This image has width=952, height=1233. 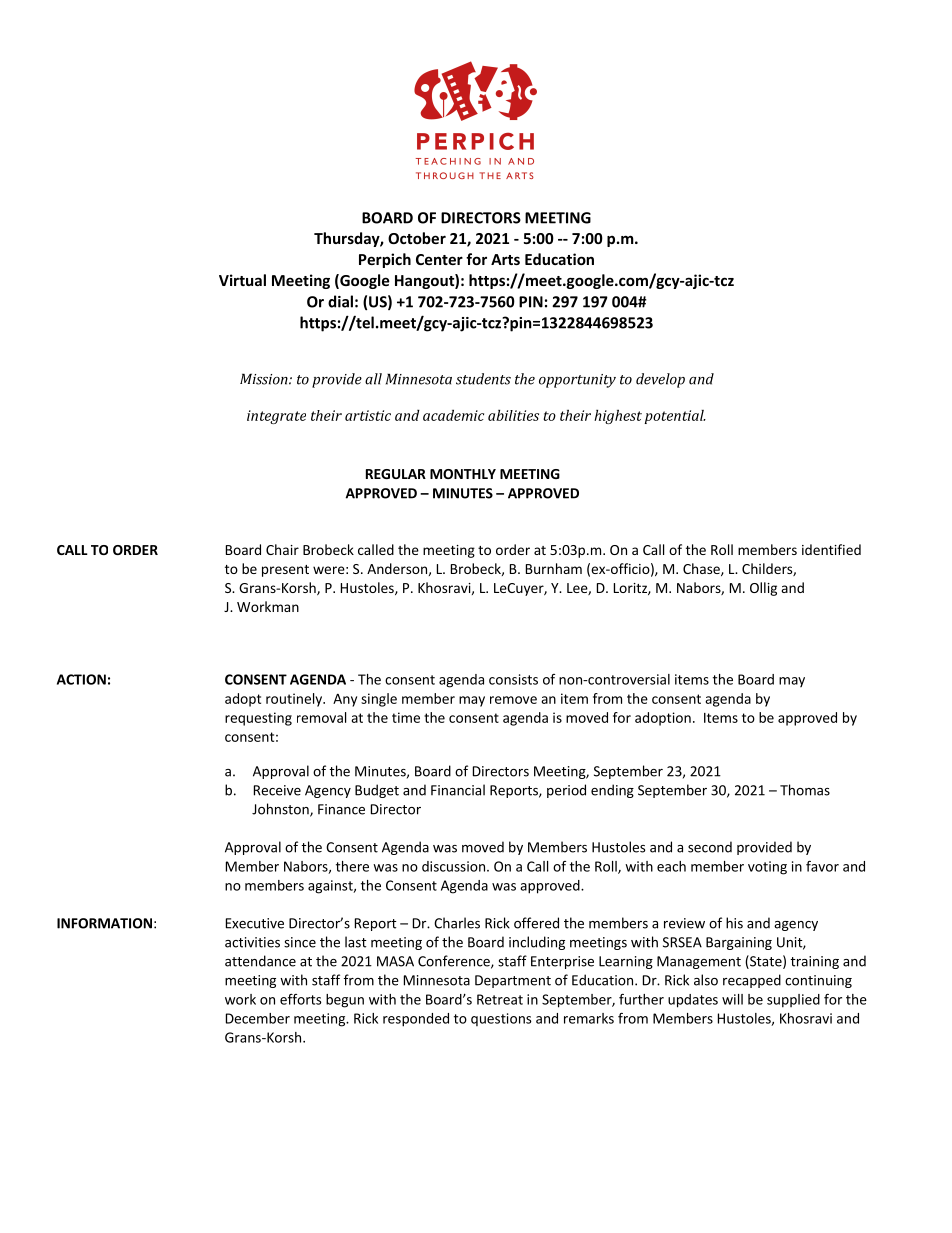 I want to click on Chair, so click(x=282, y=549).
